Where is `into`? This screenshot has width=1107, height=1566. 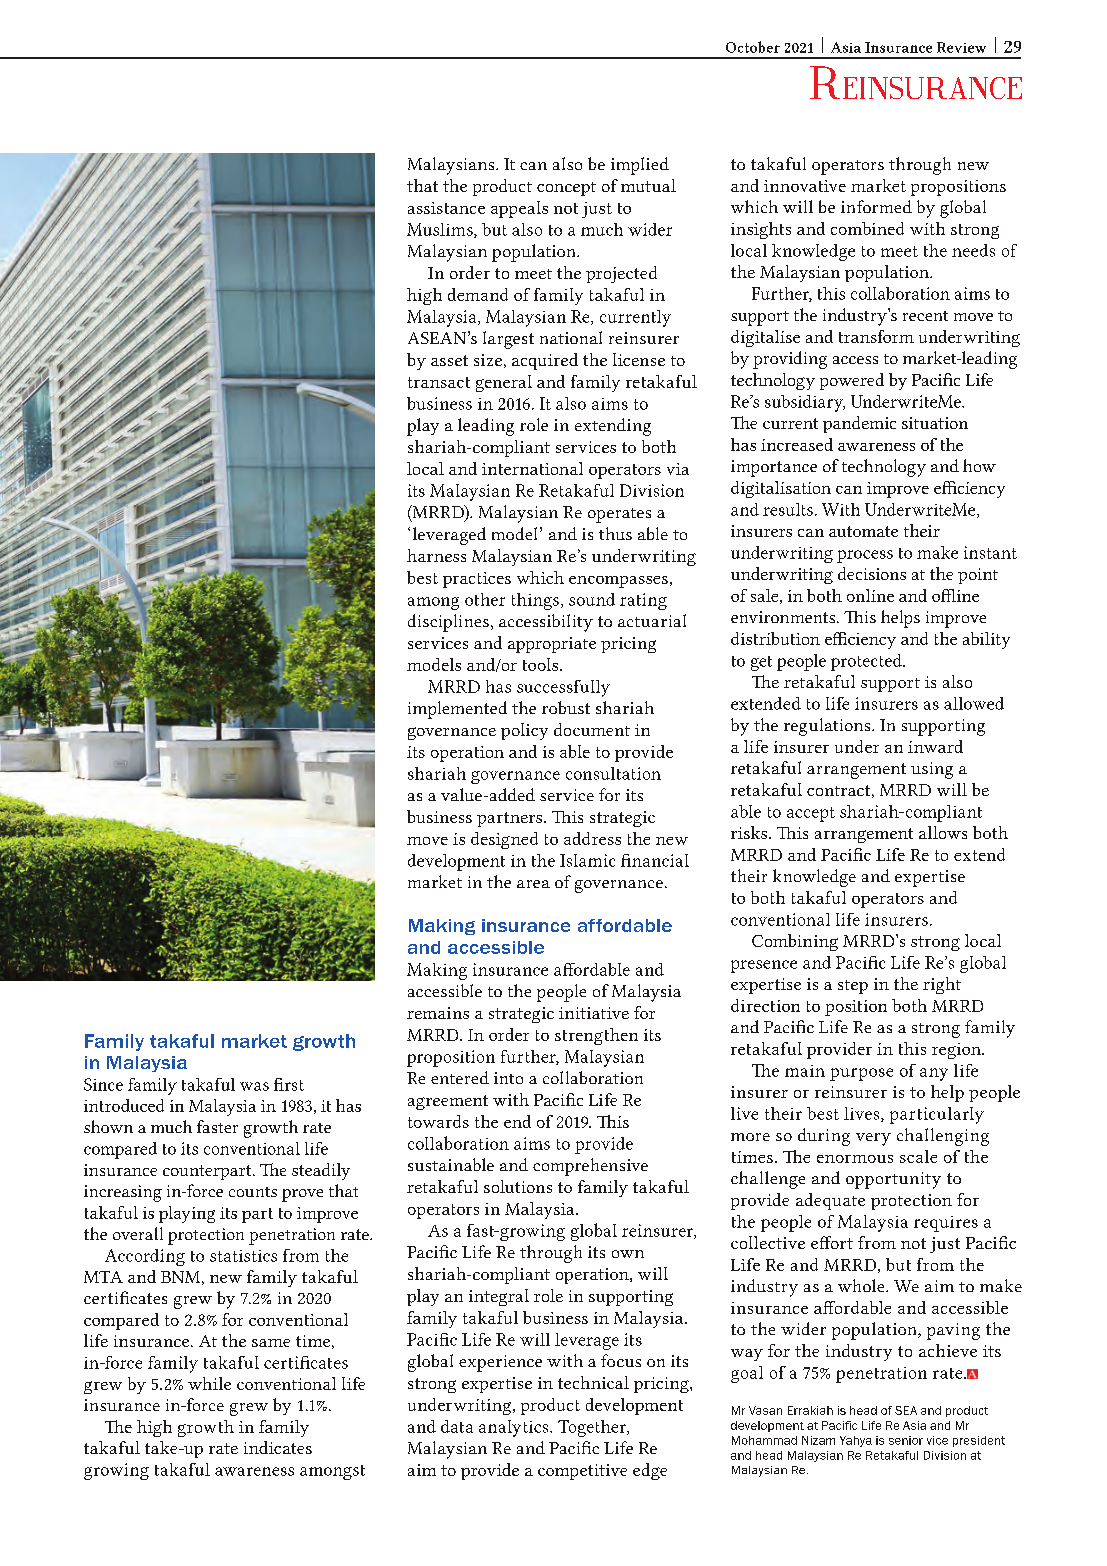
into is located at coordinates (508, 1078).
